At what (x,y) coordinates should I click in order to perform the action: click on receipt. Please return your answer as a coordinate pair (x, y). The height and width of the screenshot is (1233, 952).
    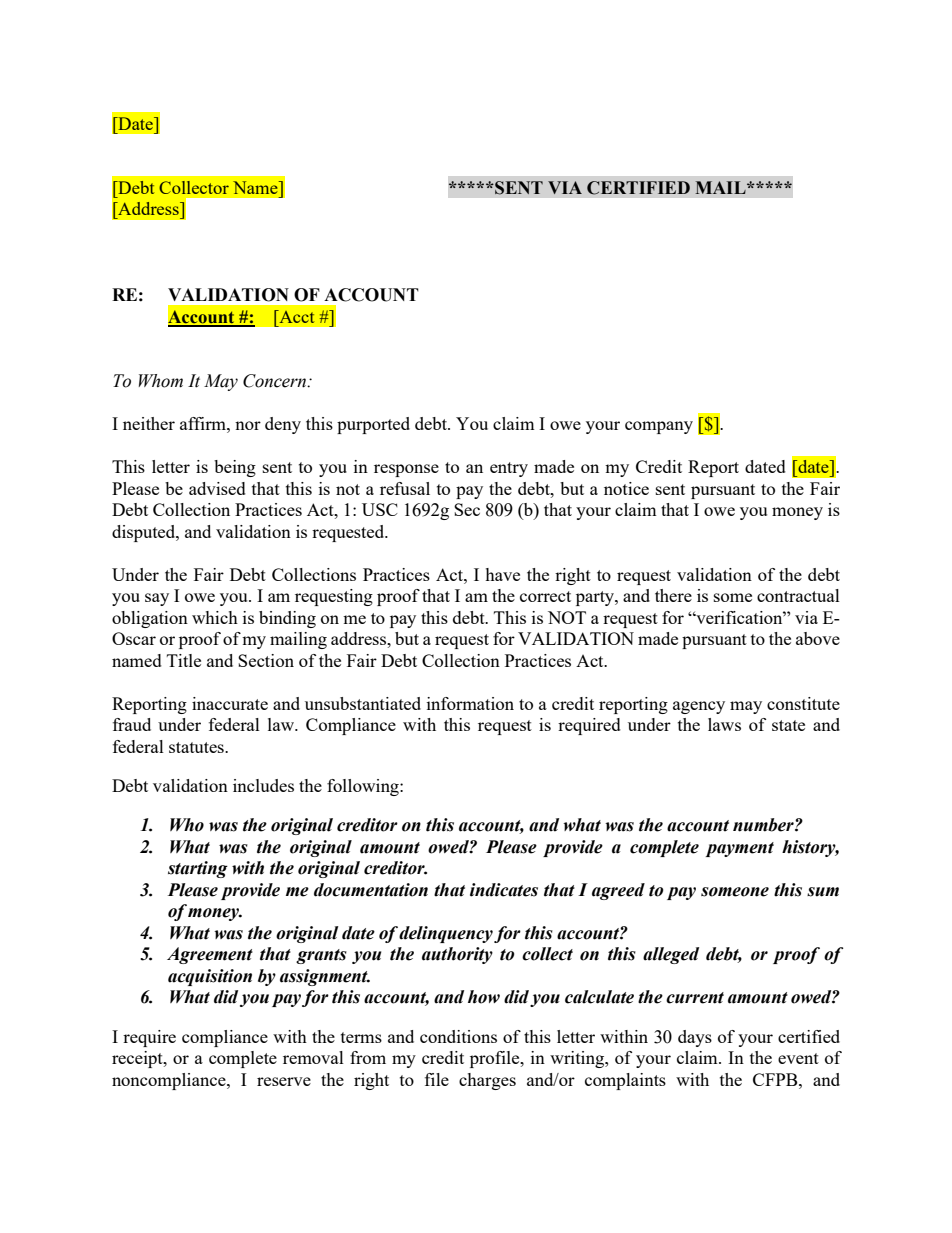
    Looking at the image, I should click on (138, 1059).
